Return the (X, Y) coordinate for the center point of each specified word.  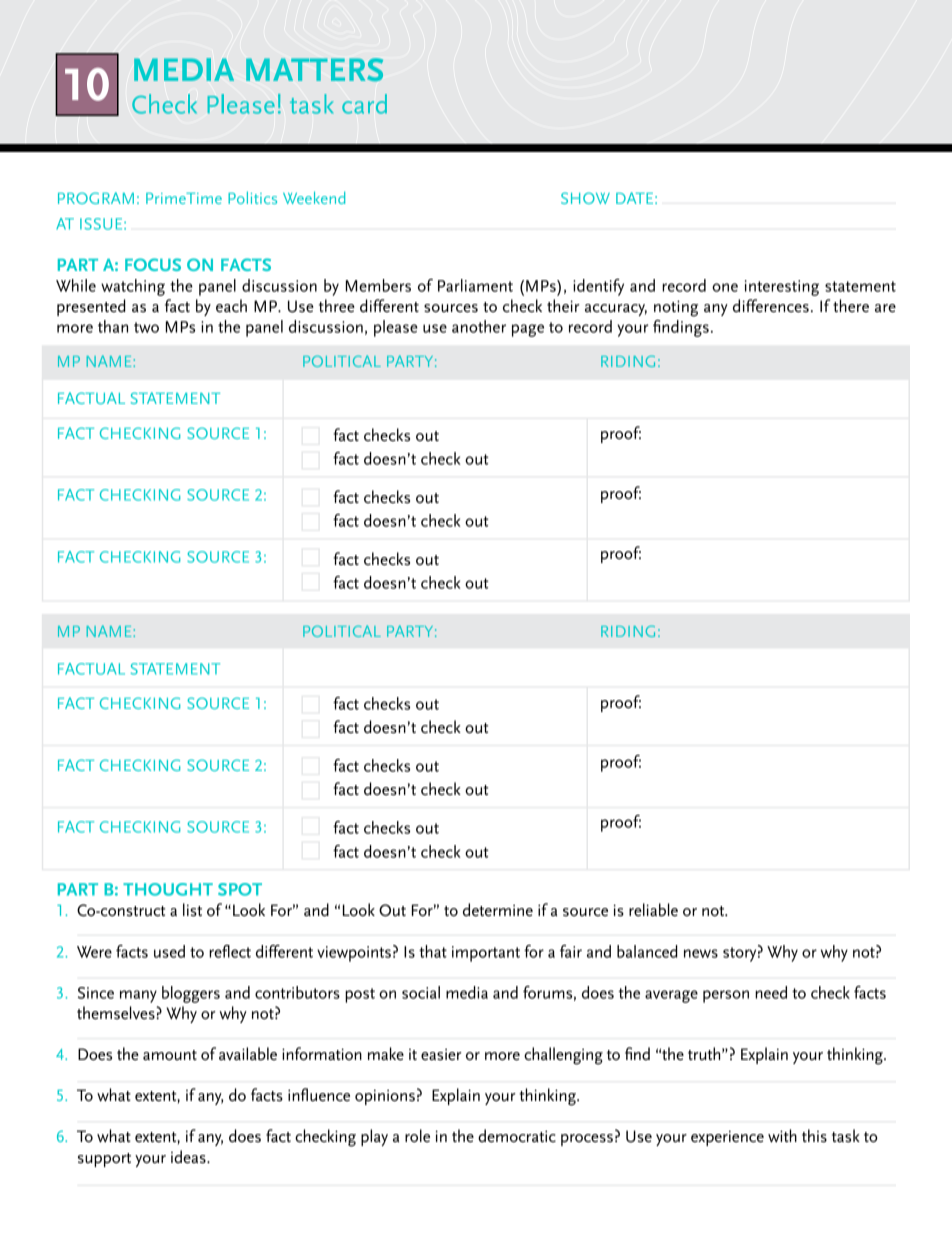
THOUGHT (168, 889)
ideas (189, 1157)
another (479, 326)
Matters (314, 69)
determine (498, 910)
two (146, 327)
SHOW (585, 198)
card (364, 104)
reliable (653, 910)
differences (771, 306)
